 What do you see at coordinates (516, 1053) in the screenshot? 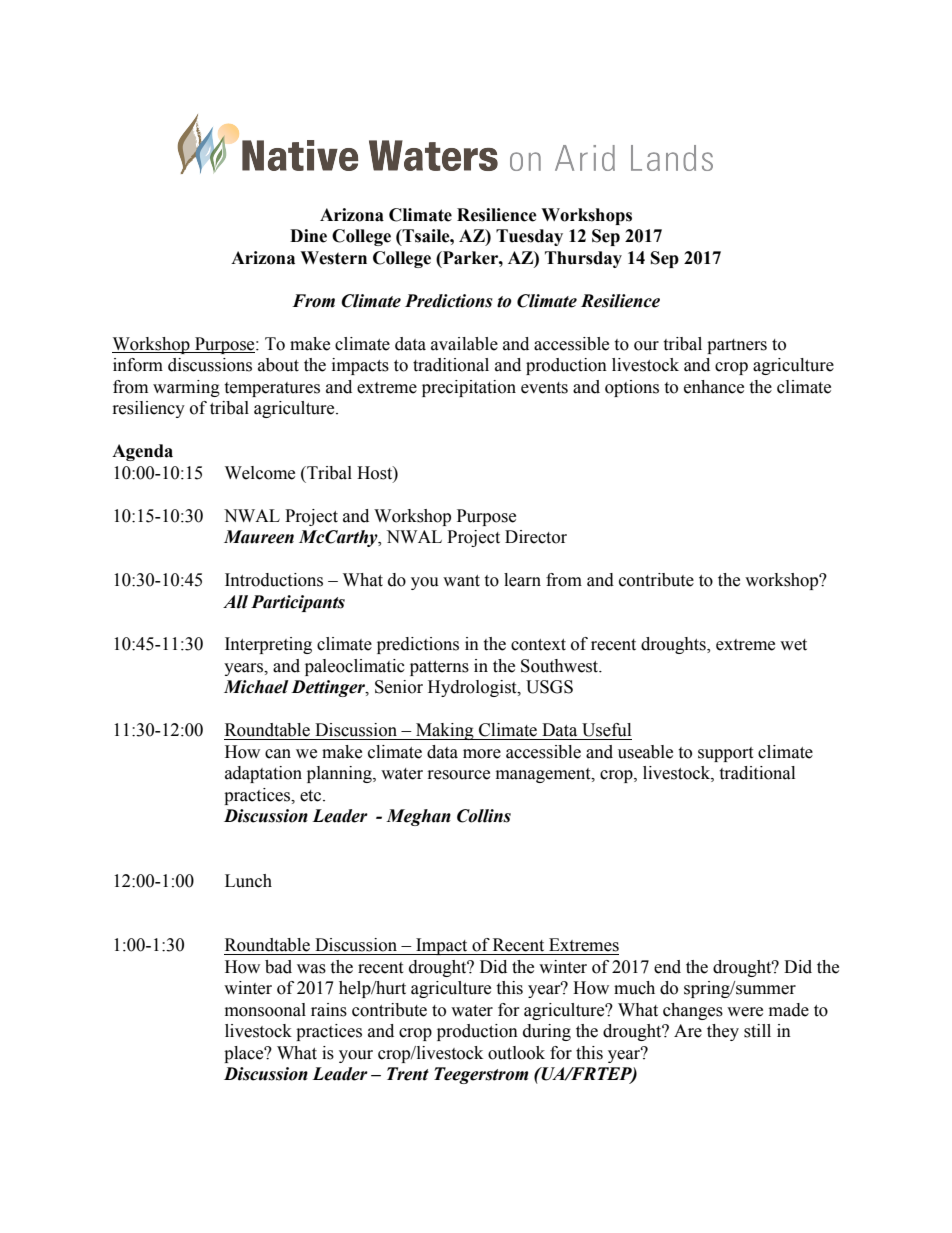
I see `outlook` at bounding box center [516, 1053].
